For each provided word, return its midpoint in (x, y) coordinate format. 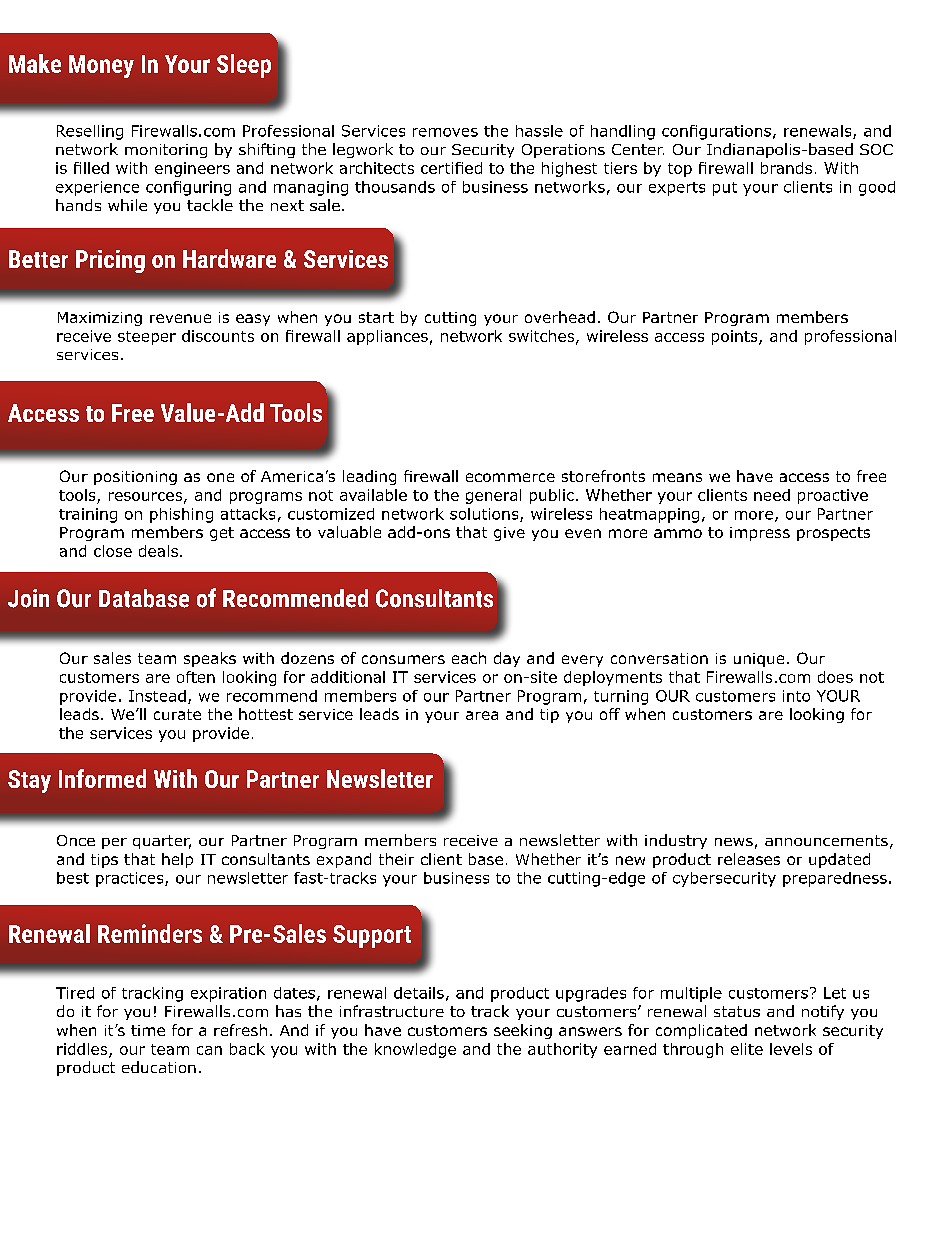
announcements (826, 840)
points (736, 337)
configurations (716, 132)
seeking (523, 1031)
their (396, 859)
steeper (147, 338)
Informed (102, 778)
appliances (387, 337)
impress (760, 534)
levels (791, 1049)
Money (101, 66)
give (509, 534)
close (113, 551)
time (148, 1030)
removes (445, 132)
